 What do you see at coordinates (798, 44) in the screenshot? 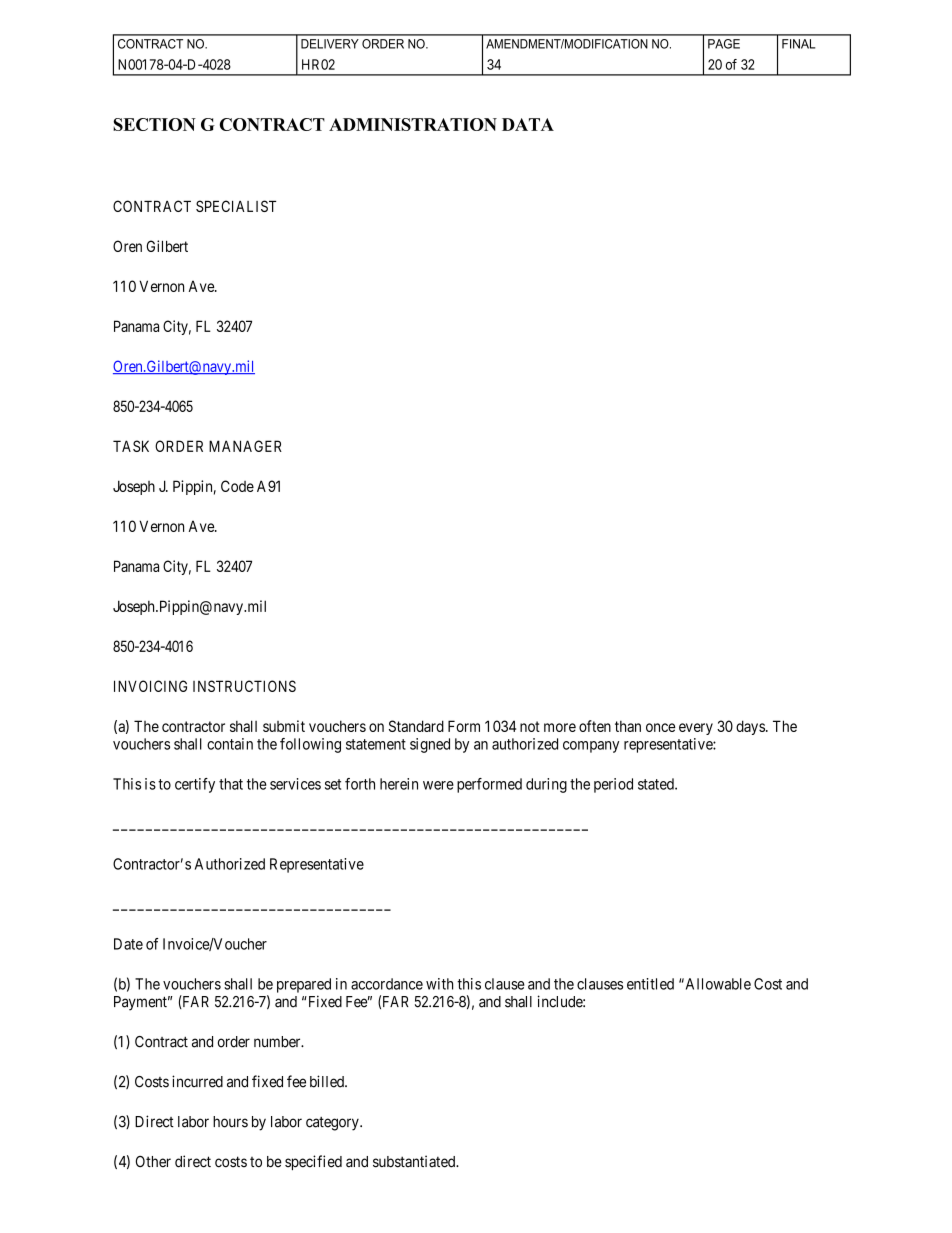
I see `FINAL` at bounding box center [798, 44].
